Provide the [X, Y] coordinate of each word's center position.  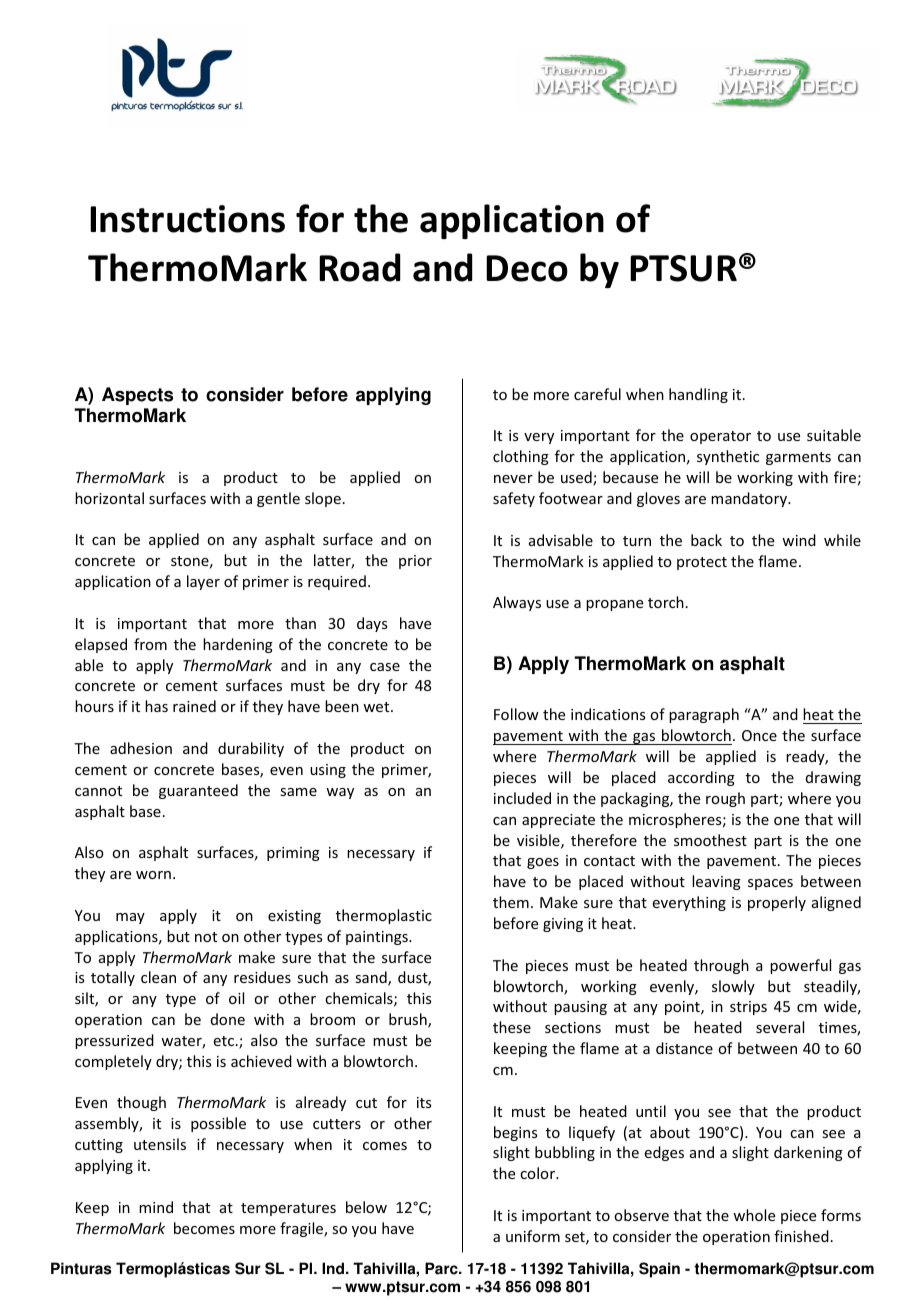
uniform [533, 1236]
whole [754, 1215]
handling [698, 395]
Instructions [187, 219]
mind [156, 1207]
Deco [527, 268]
